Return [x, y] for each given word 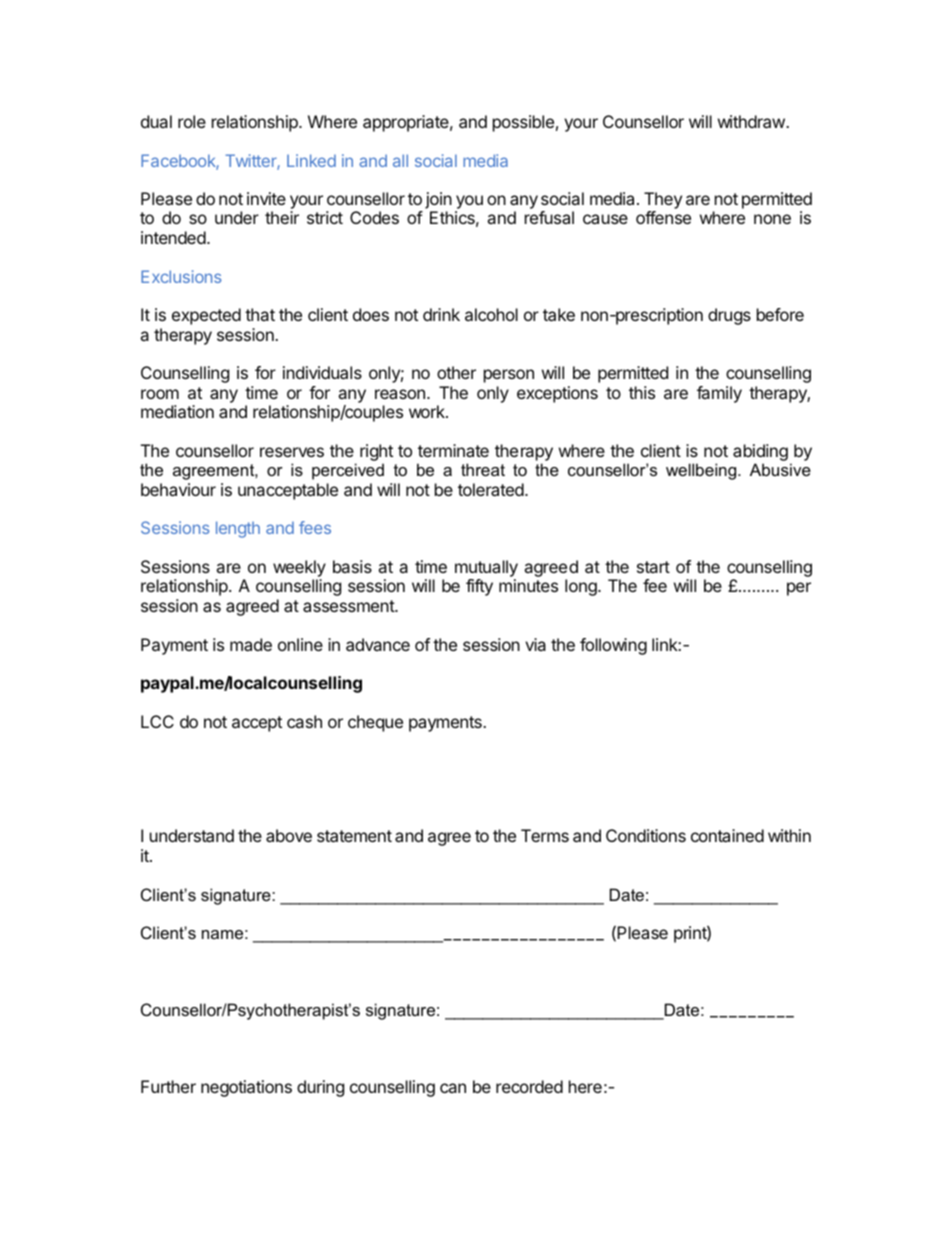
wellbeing [702, 471]
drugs [729, 316]
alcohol [491, 314]
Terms [545, 835]
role [192, 121]
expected [206, 316]
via [535, 644]
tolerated [491, 489]
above [289, 835]
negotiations [246, 1088]
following [613, 646]
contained [727, 835]
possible [523, 123]
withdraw [752, 121]
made [251, 644]
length [238, 529]
